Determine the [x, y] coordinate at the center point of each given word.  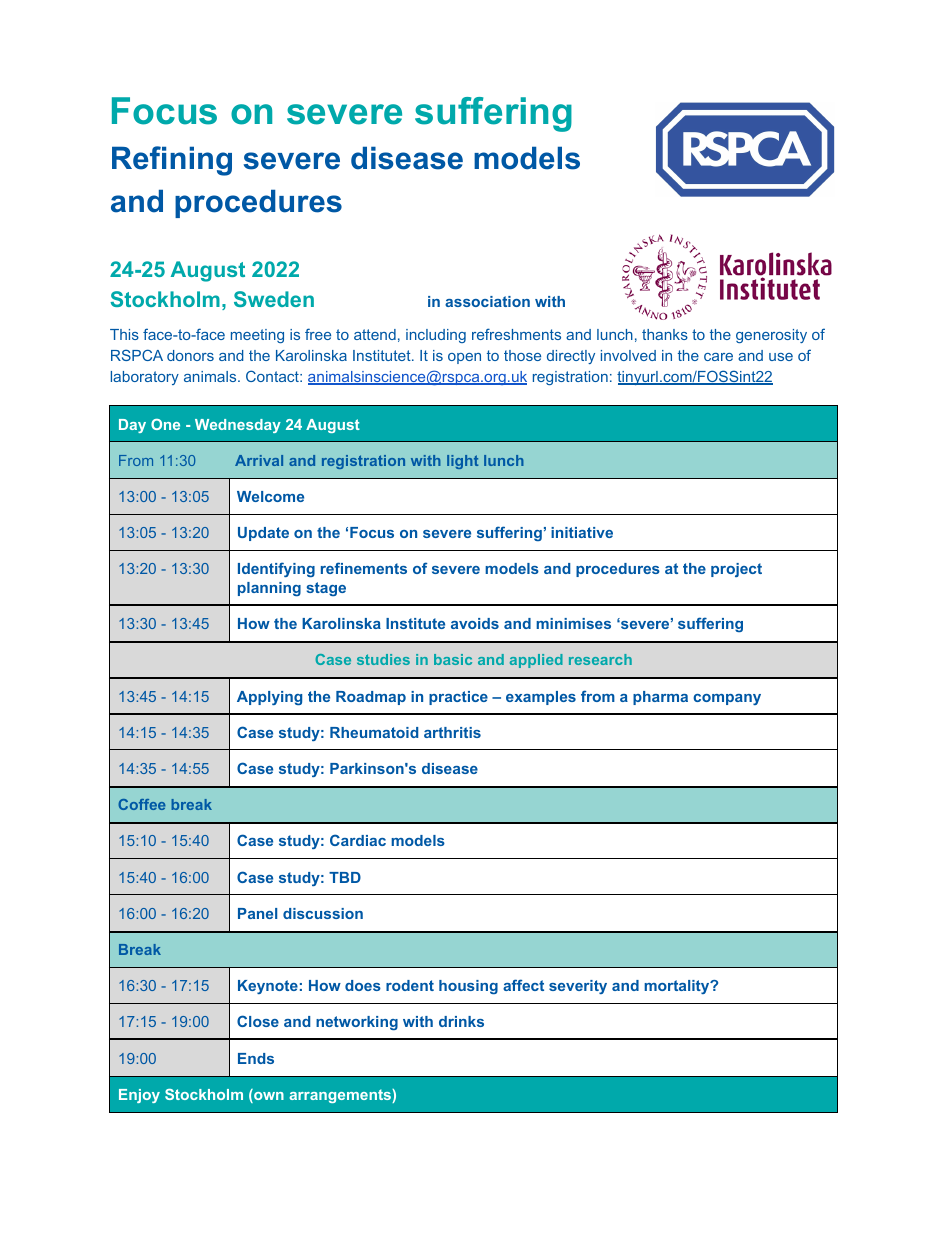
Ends [256, 1058]
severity [578, 987]
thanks [665, 334]
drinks [461, 1021]
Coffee [142, 804]
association [487, 301]
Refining [172, 161]
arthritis [452, 732]
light [462, 462]
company [727, 699]
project [736, 570]
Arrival [259, 460]
